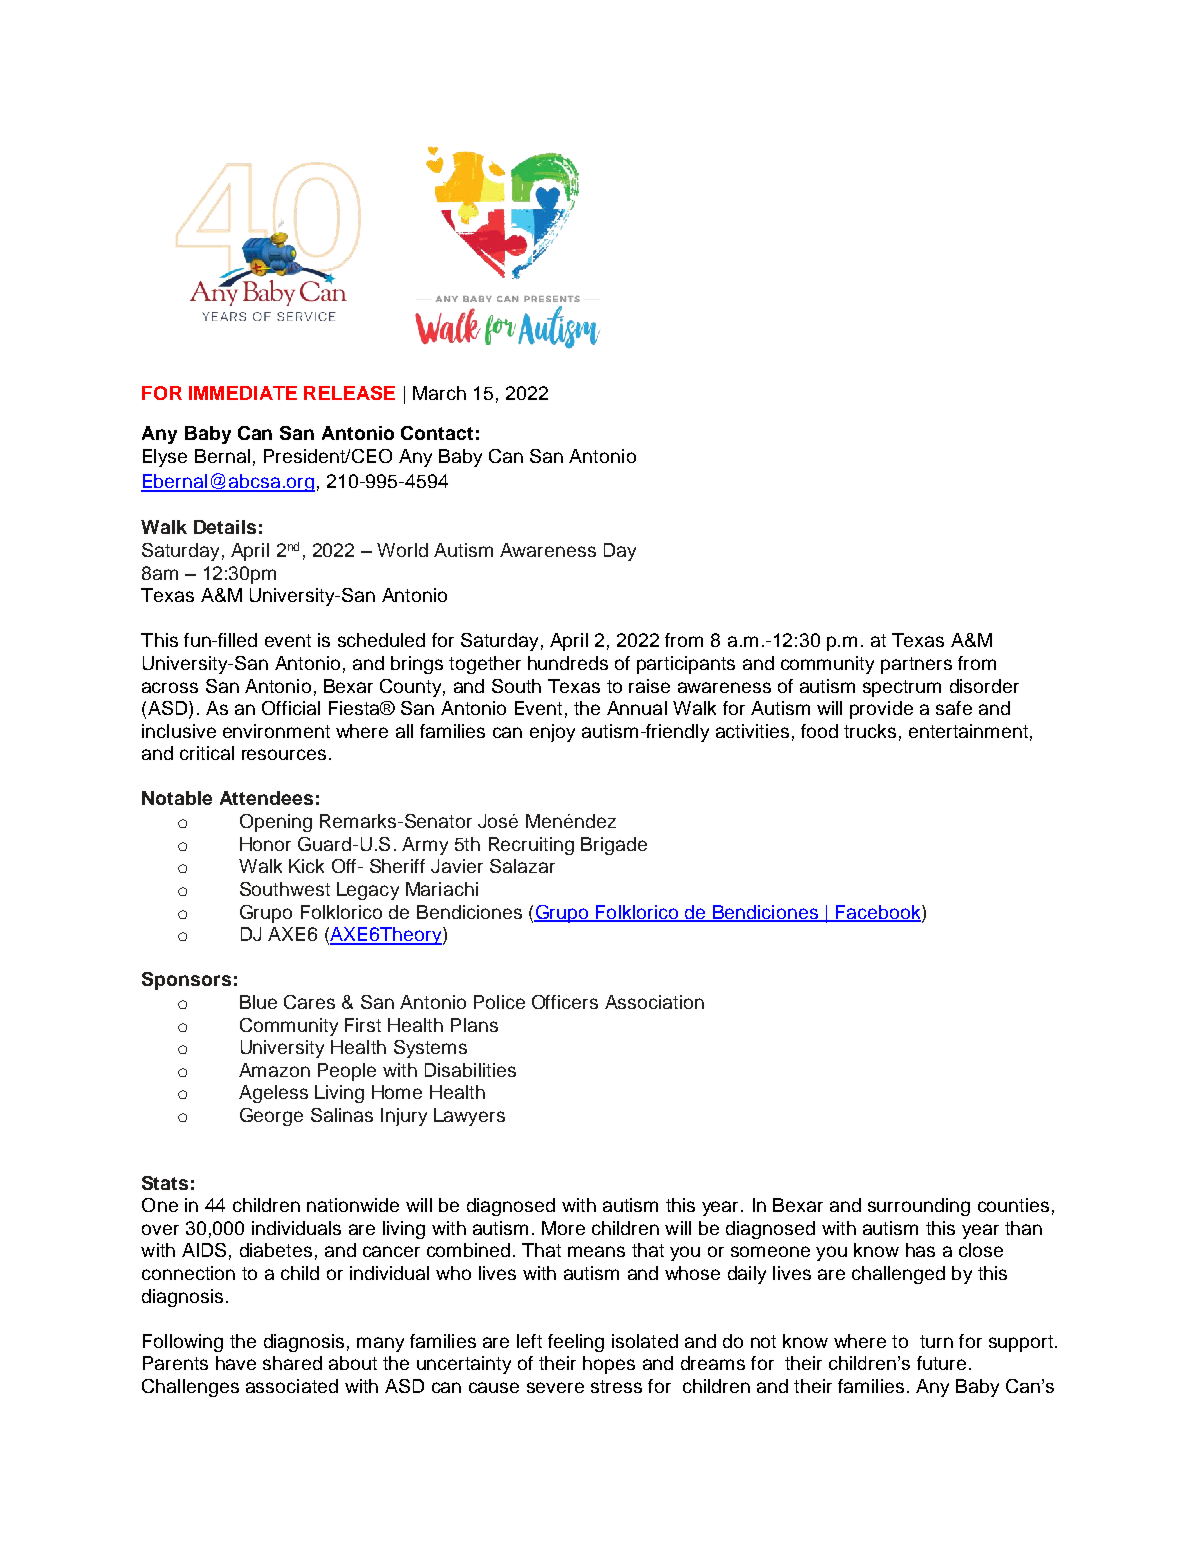 Image resolution: width=1202 pixels, height=1556 pixels. Describe the element at coordinates (916, 665) in the screenshot. I see `partners` at that location.
